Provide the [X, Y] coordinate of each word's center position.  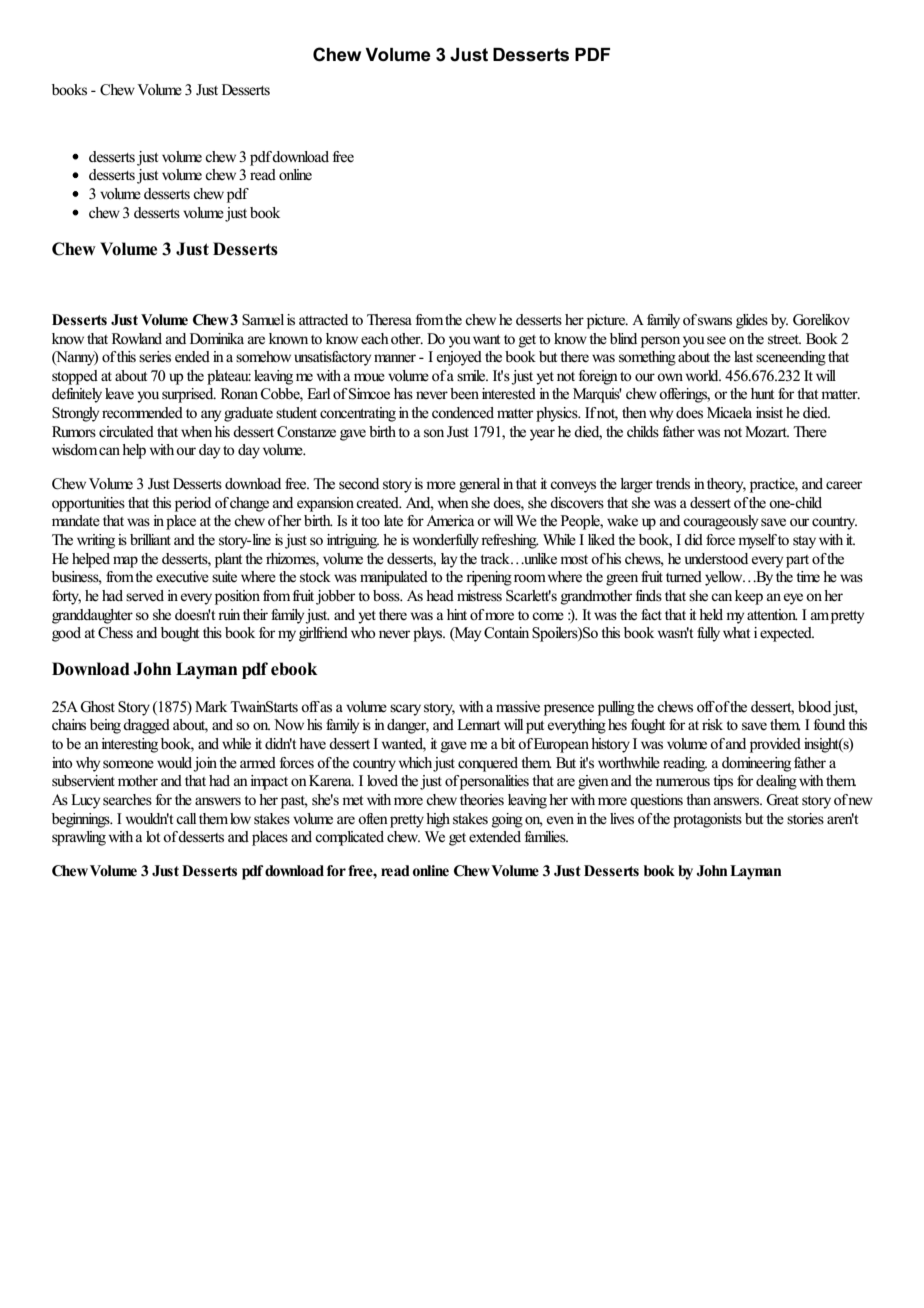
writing [96, 541]
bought [180, 634]
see [716, 340]
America [450, 521]
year [542, 435]
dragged [146, 726]
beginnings [82, 820]
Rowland [137, 339]
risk [712, 724]
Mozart [767, 431]
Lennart [478, 724]
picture [607, 321]
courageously [720, 522]
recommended [142, 413]
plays [429, 634]
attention [772, 615]
